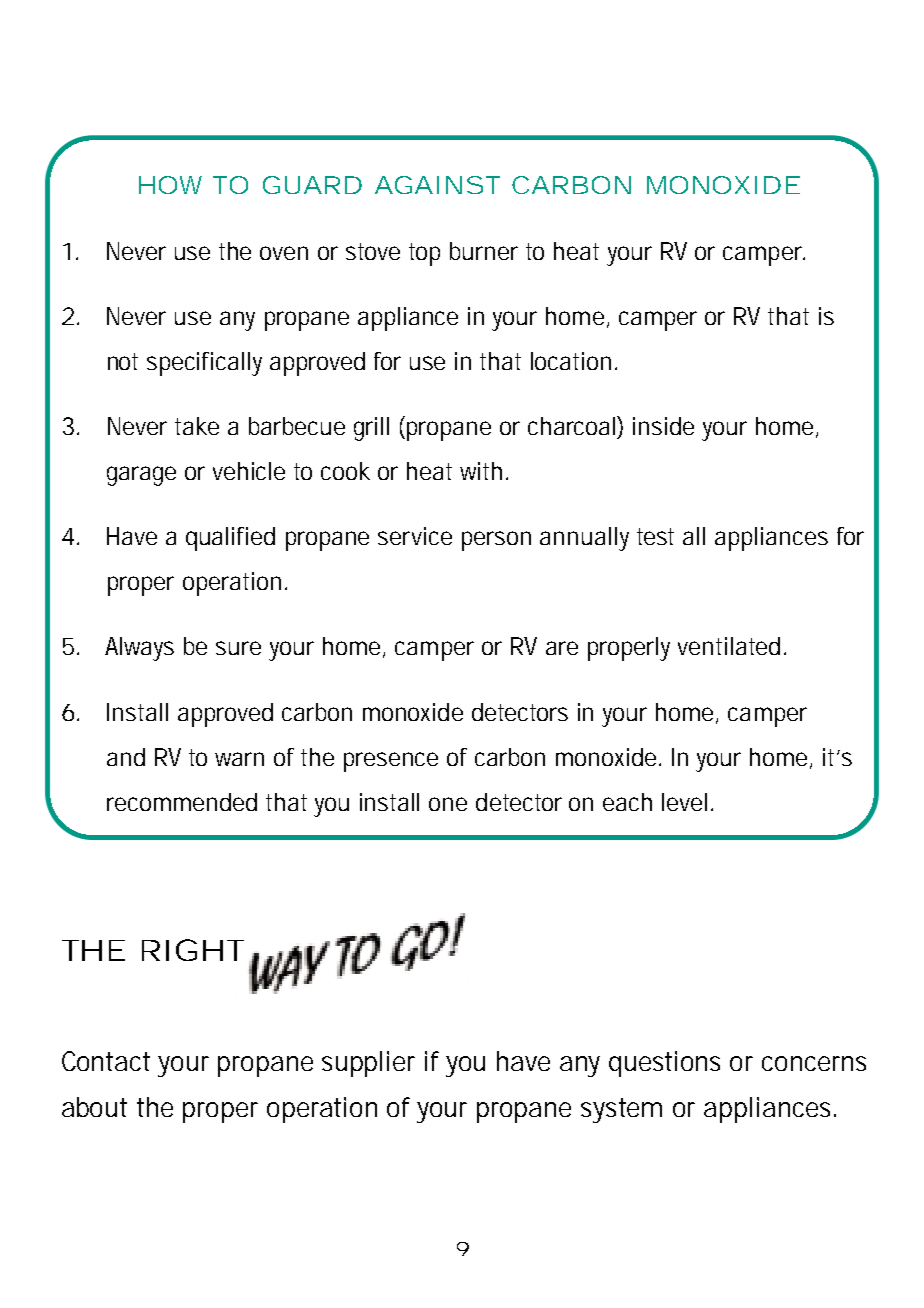  I want to click on Contact, so click(106, 1061).
